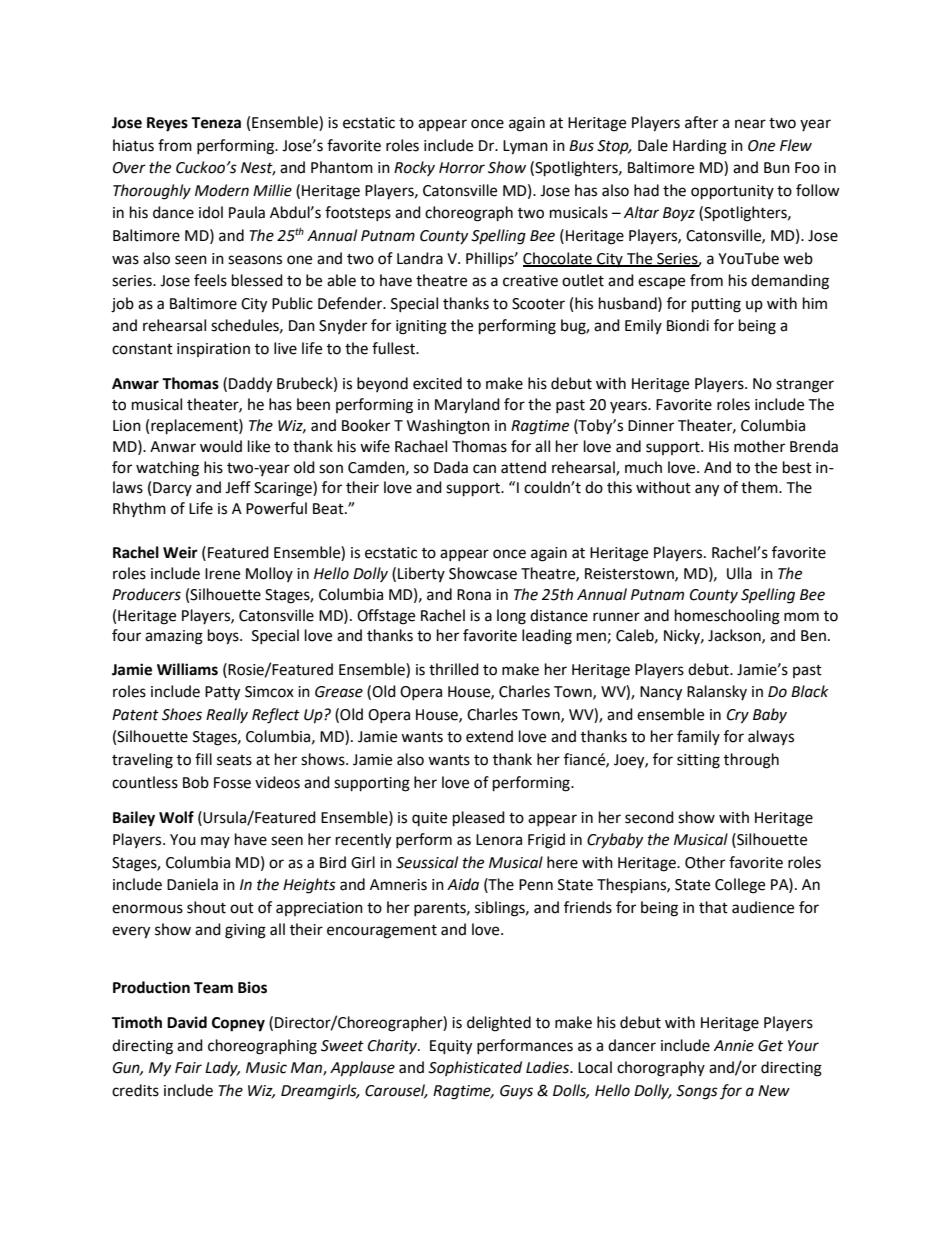 The image size is (952, 1233). I want to click on through, so click(751, 761).
